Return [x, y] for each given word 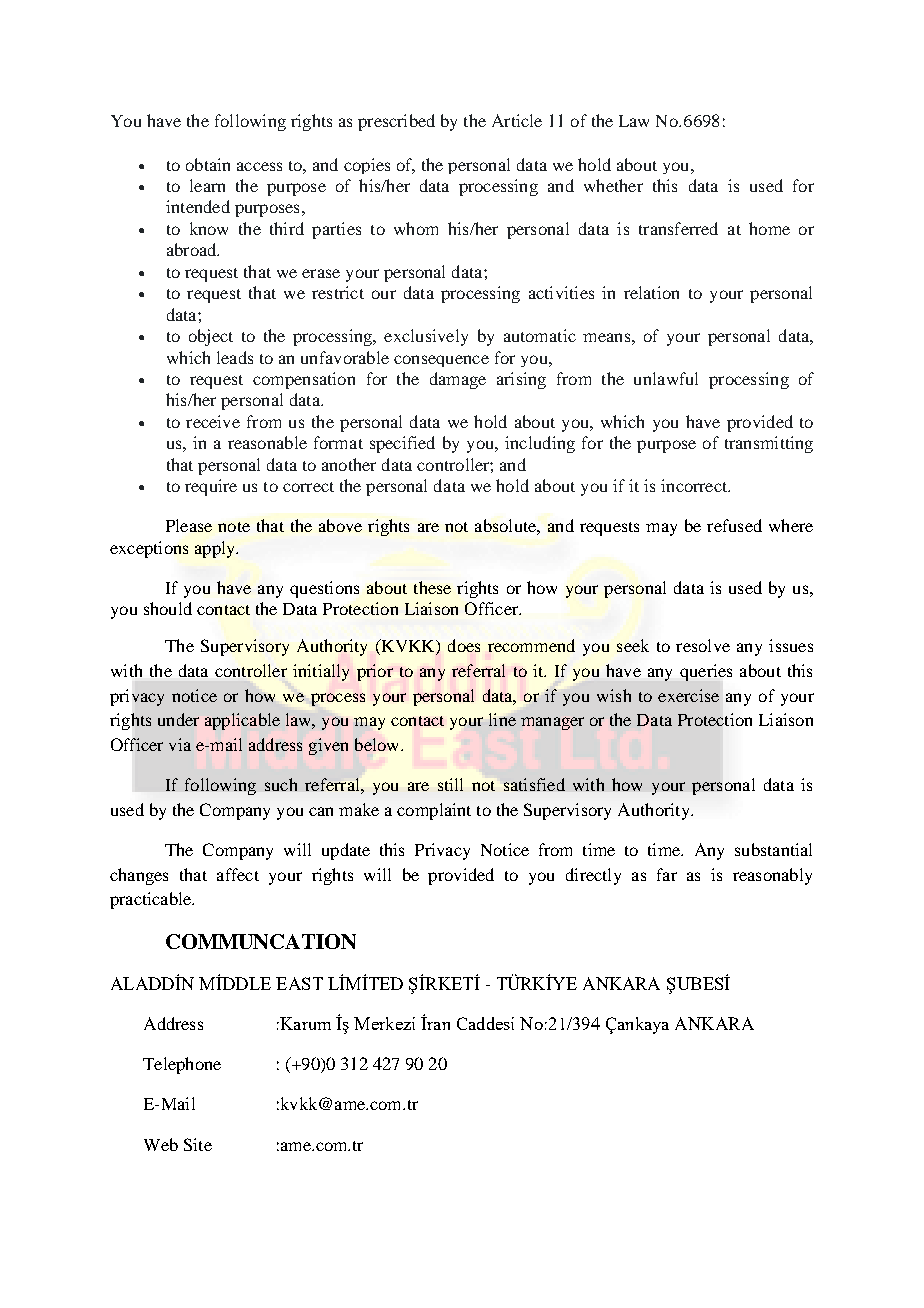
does [464, 645]
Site [198, 1144]
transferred [678, 228]
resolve [703, 645]
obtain [208, 164]
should [168, 608]
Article [517, 120]
